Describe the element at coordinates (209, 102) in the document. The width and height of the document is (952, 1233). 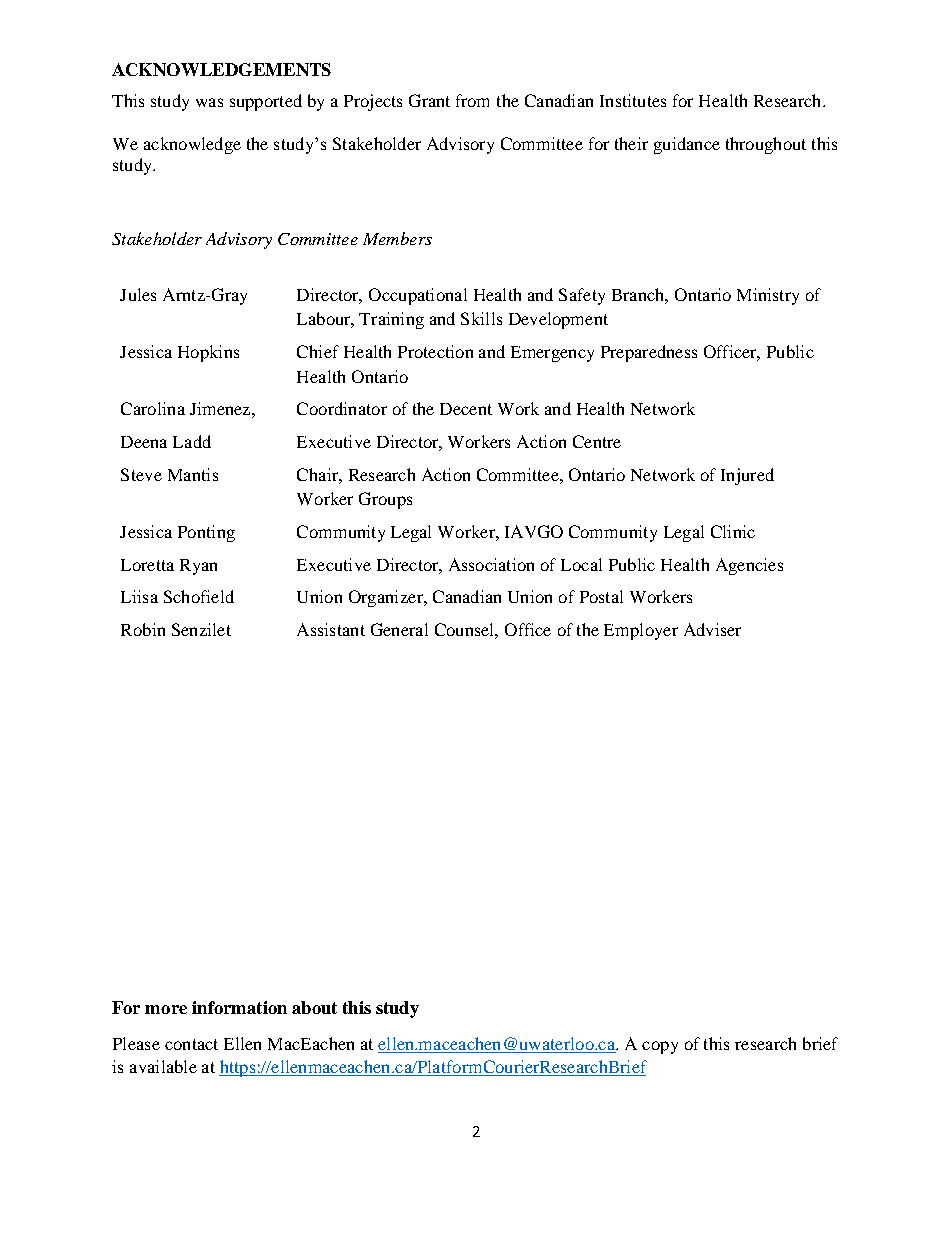
I see `was` at that location.
